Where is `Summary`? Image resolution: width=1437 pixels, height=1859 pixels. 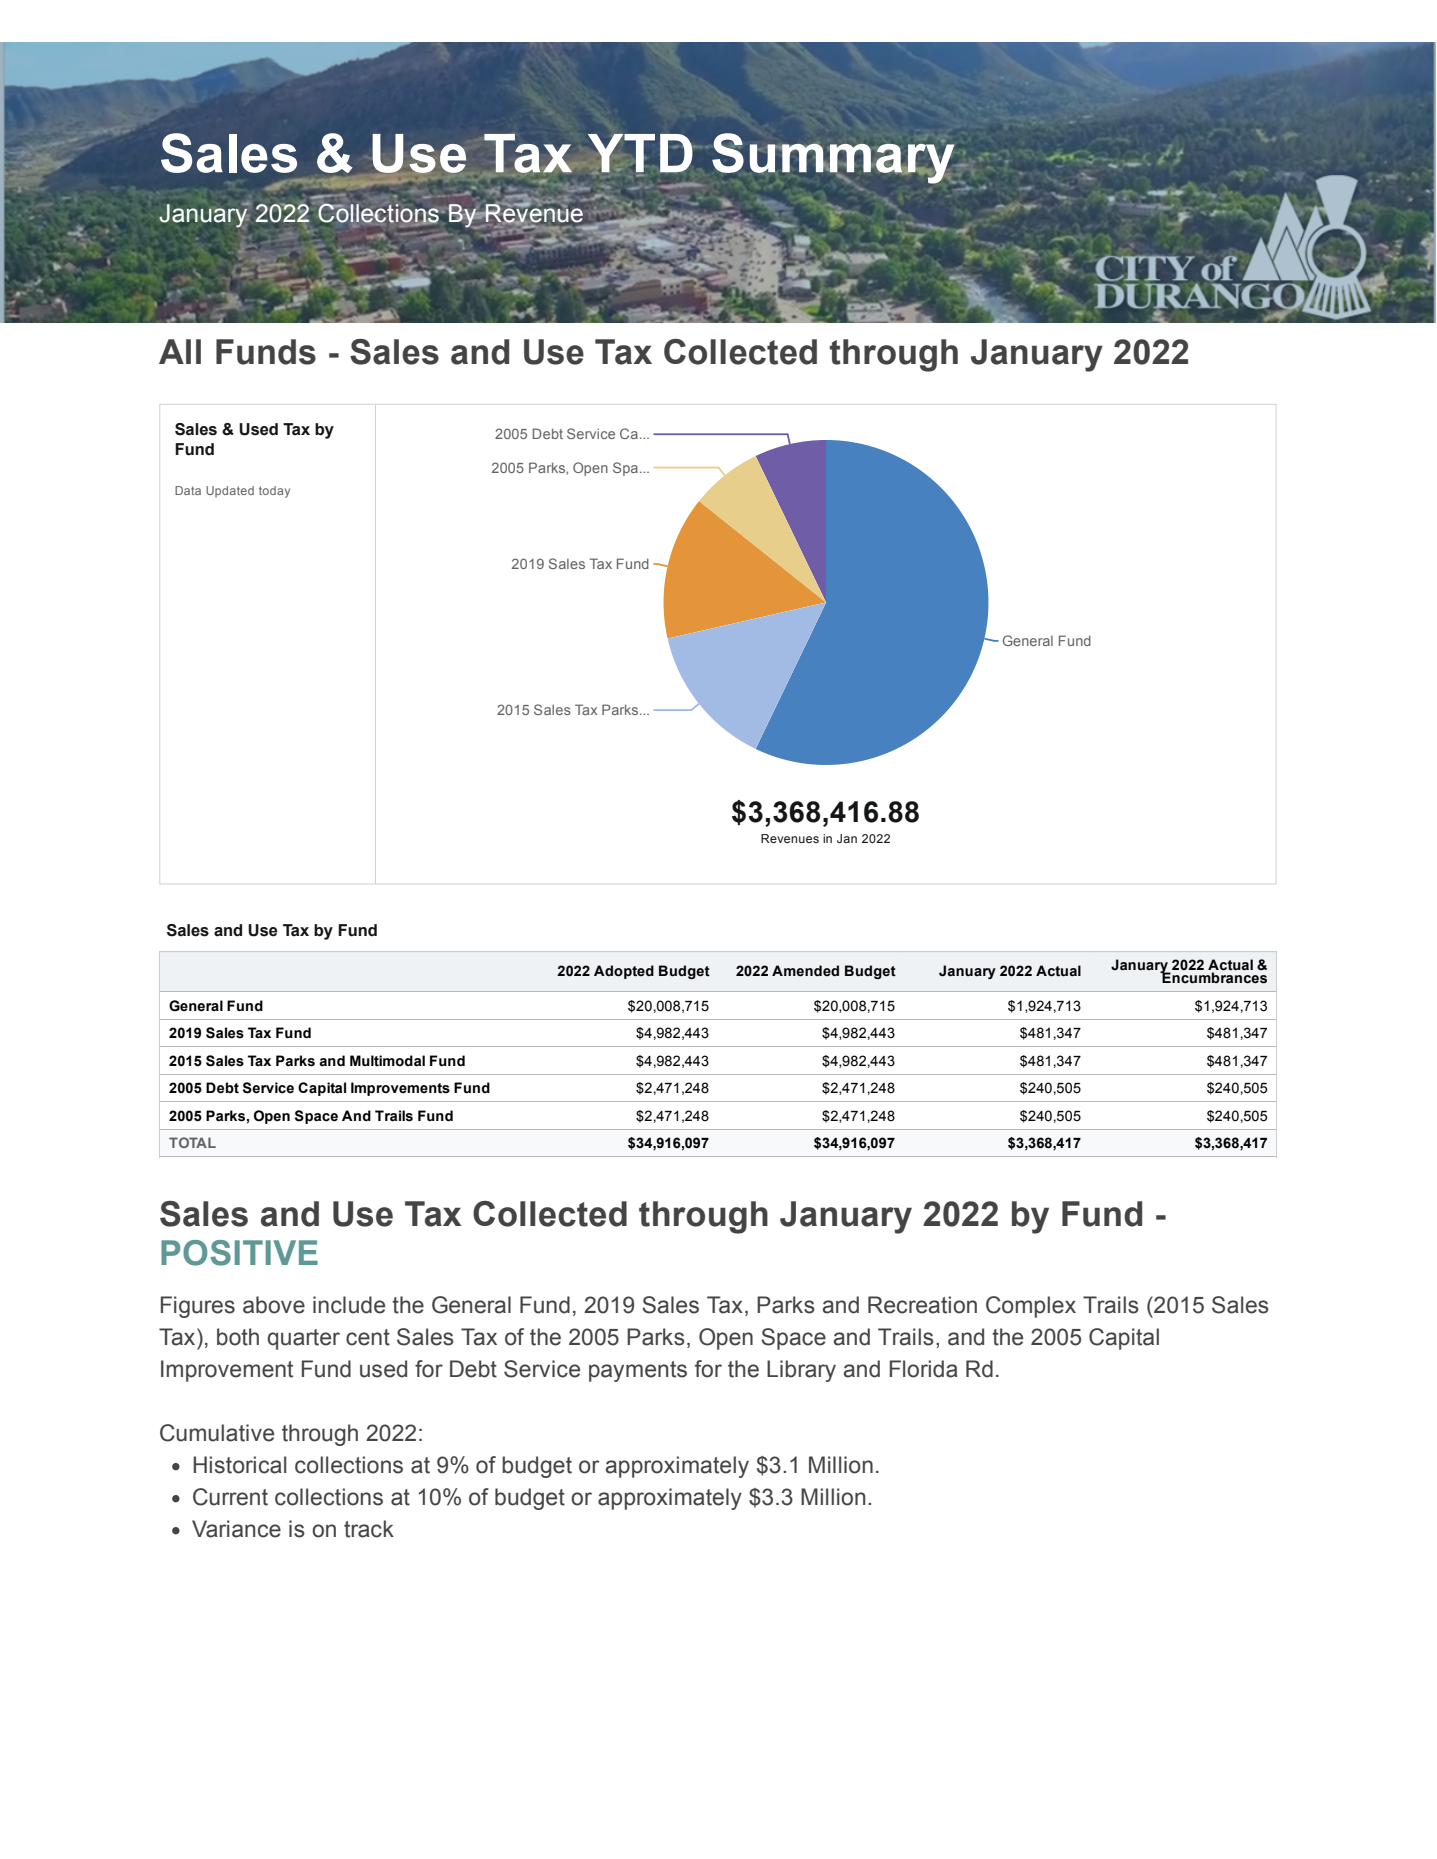 Summary is located at coordinates (834, 158).
